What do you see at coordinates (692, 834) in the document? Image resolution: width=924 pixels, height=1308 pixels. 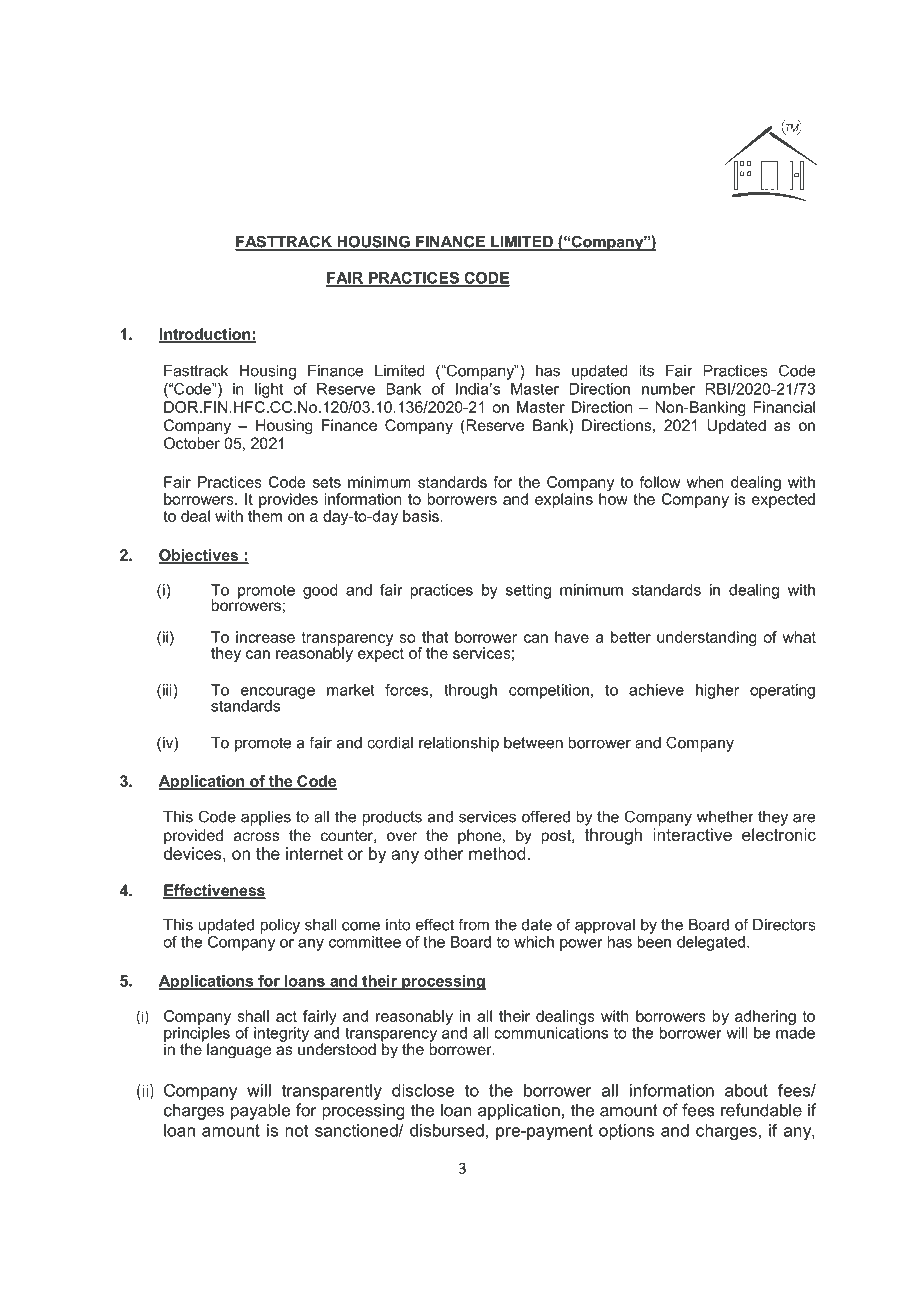 I see `interactive` at bounding box center [692, 834].
